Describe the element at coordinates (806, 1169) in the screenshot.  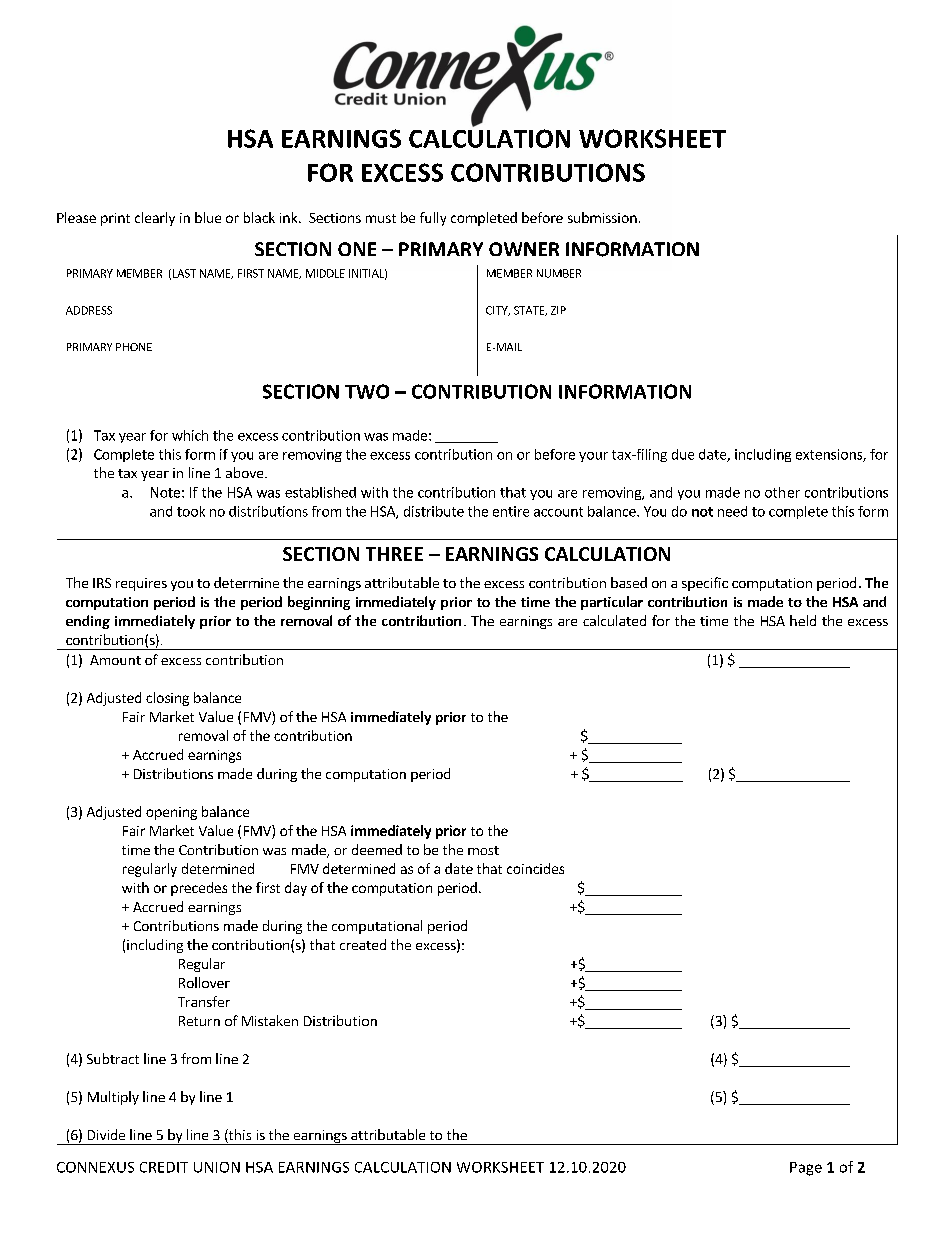
I see `Page` at that location.
